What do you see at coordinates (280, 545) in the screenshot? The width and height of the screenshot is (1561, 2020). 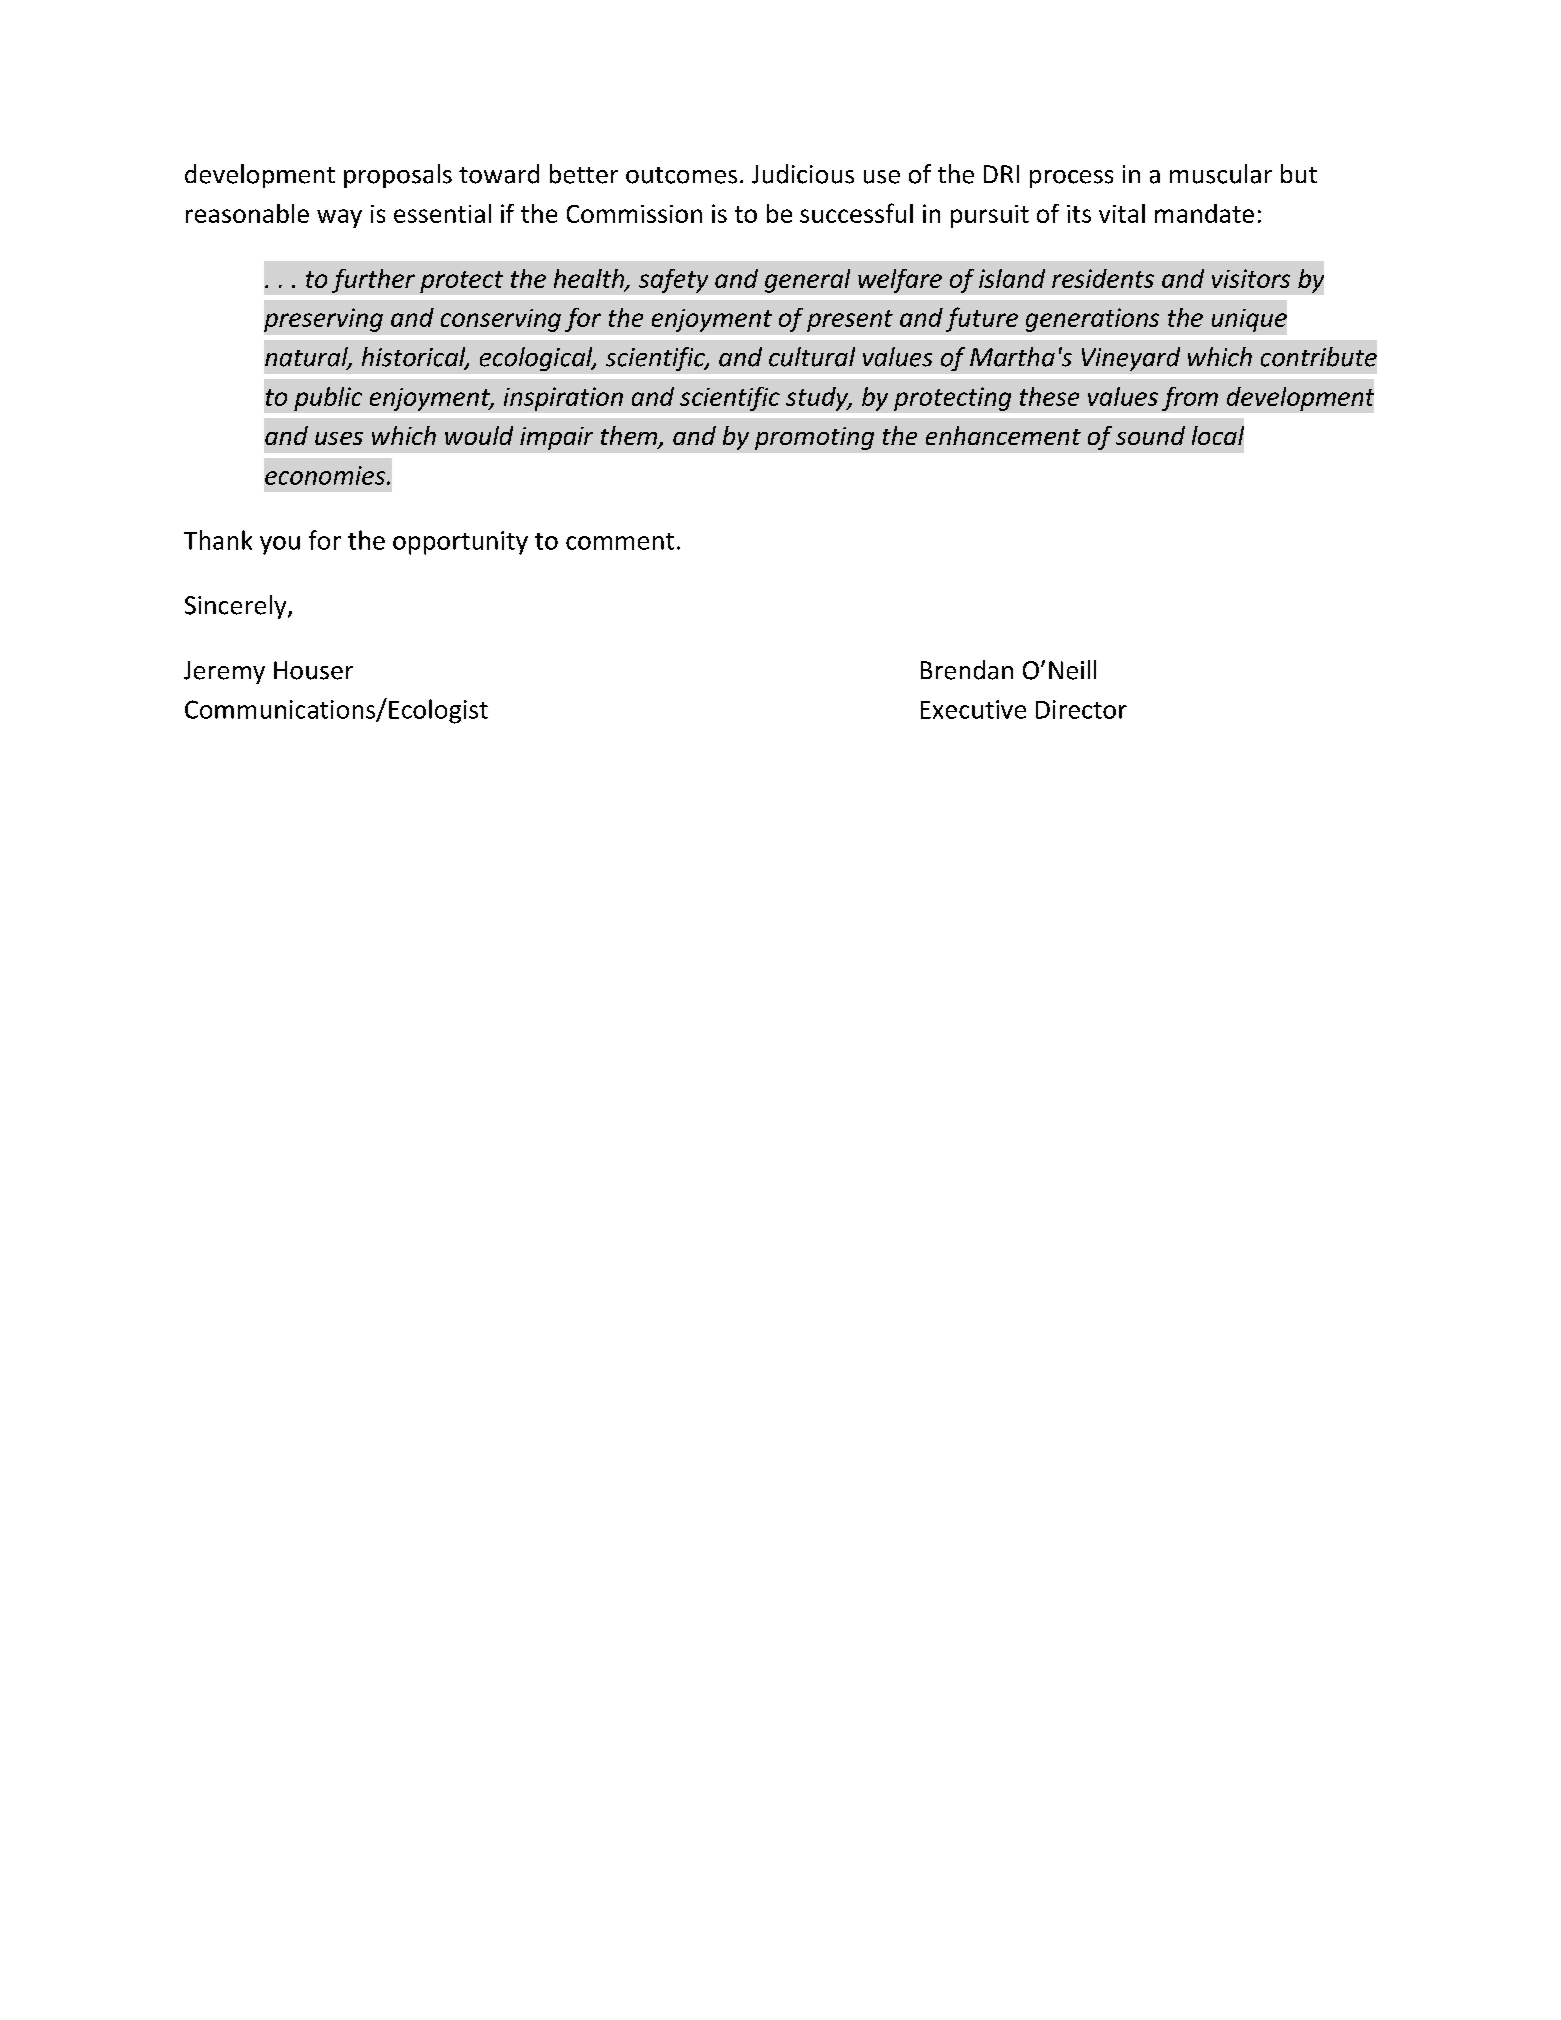 I see `you` at bounding box center [280, 545].
